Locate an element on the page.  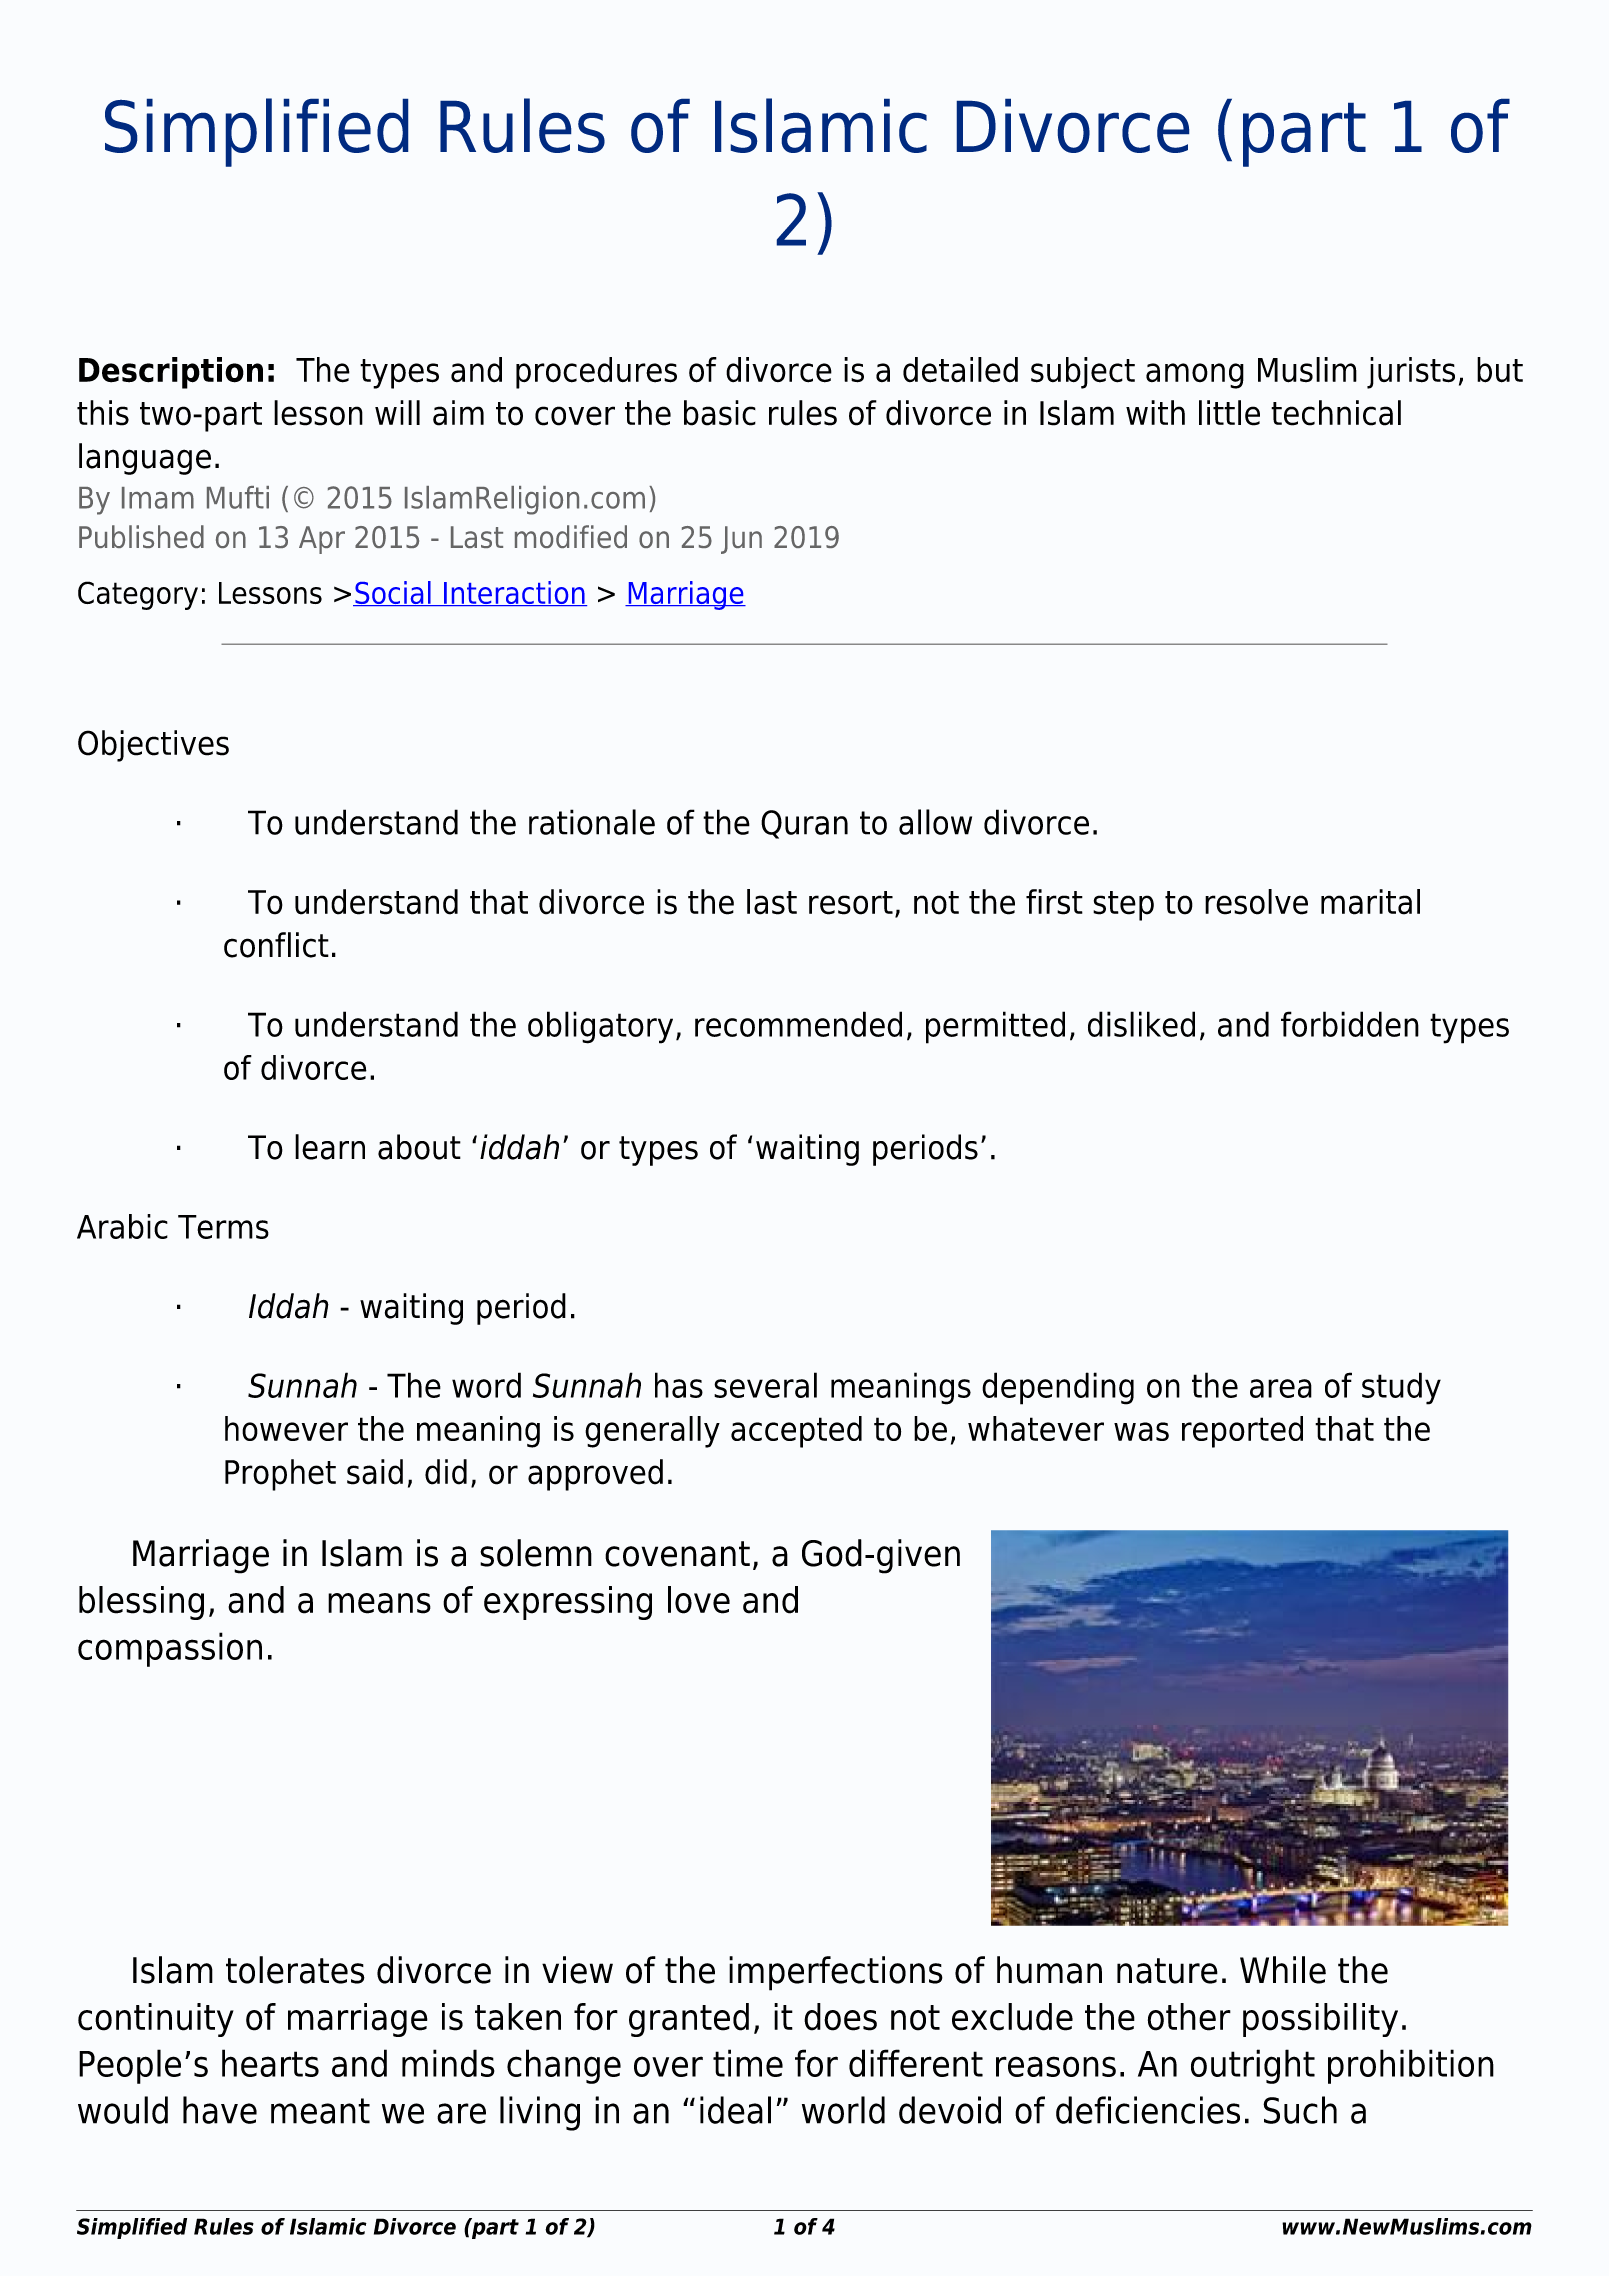
marital is located at coordinates (1370, 902).
